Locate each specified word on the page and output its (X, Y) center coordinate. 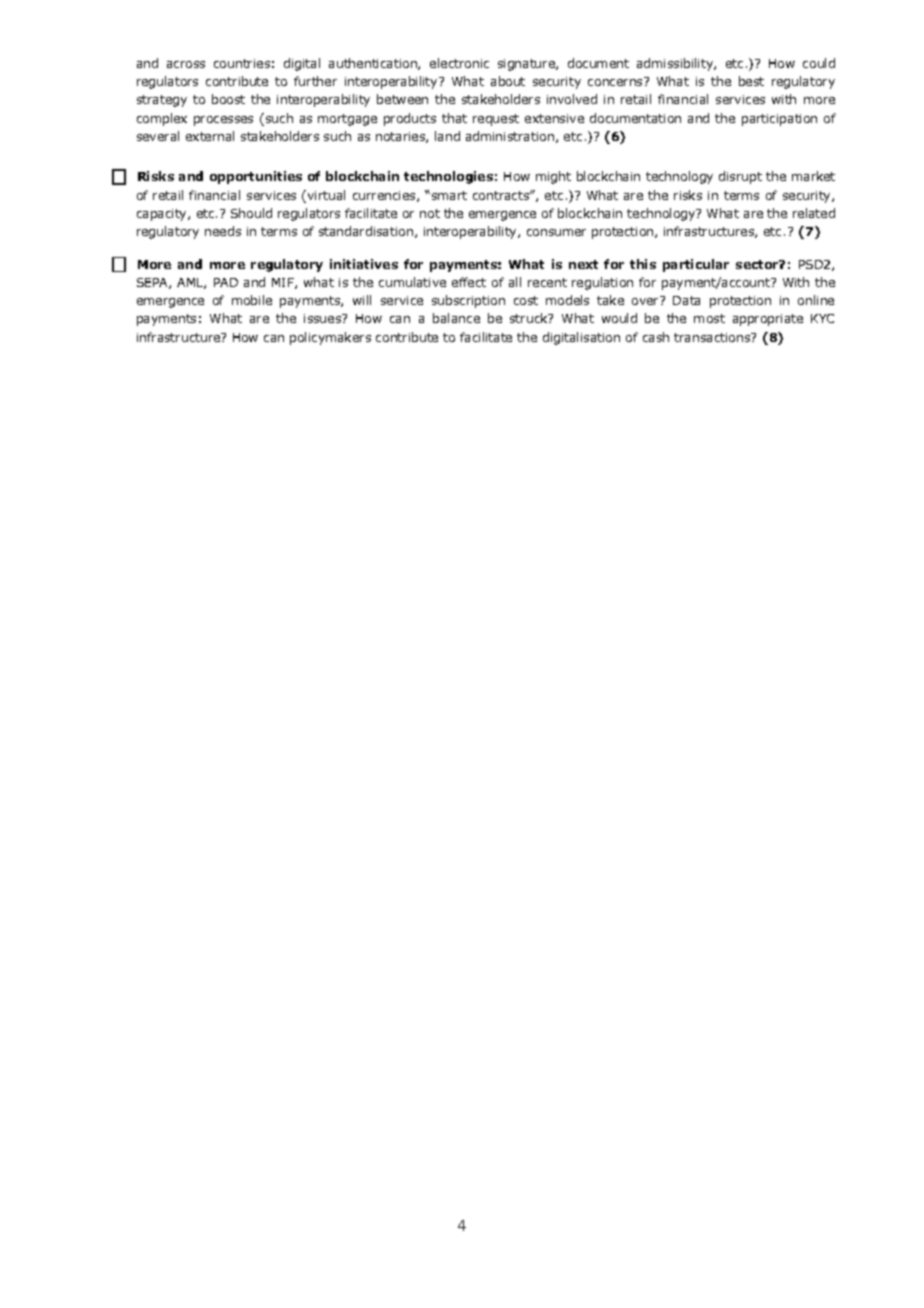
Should (251, 213)
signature (527, 65)
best (751, 81)
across (186, 64)
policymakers (330, 338)
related (814, 213)
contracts (502, 195)
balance (456, 318)
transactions (713, 337)
